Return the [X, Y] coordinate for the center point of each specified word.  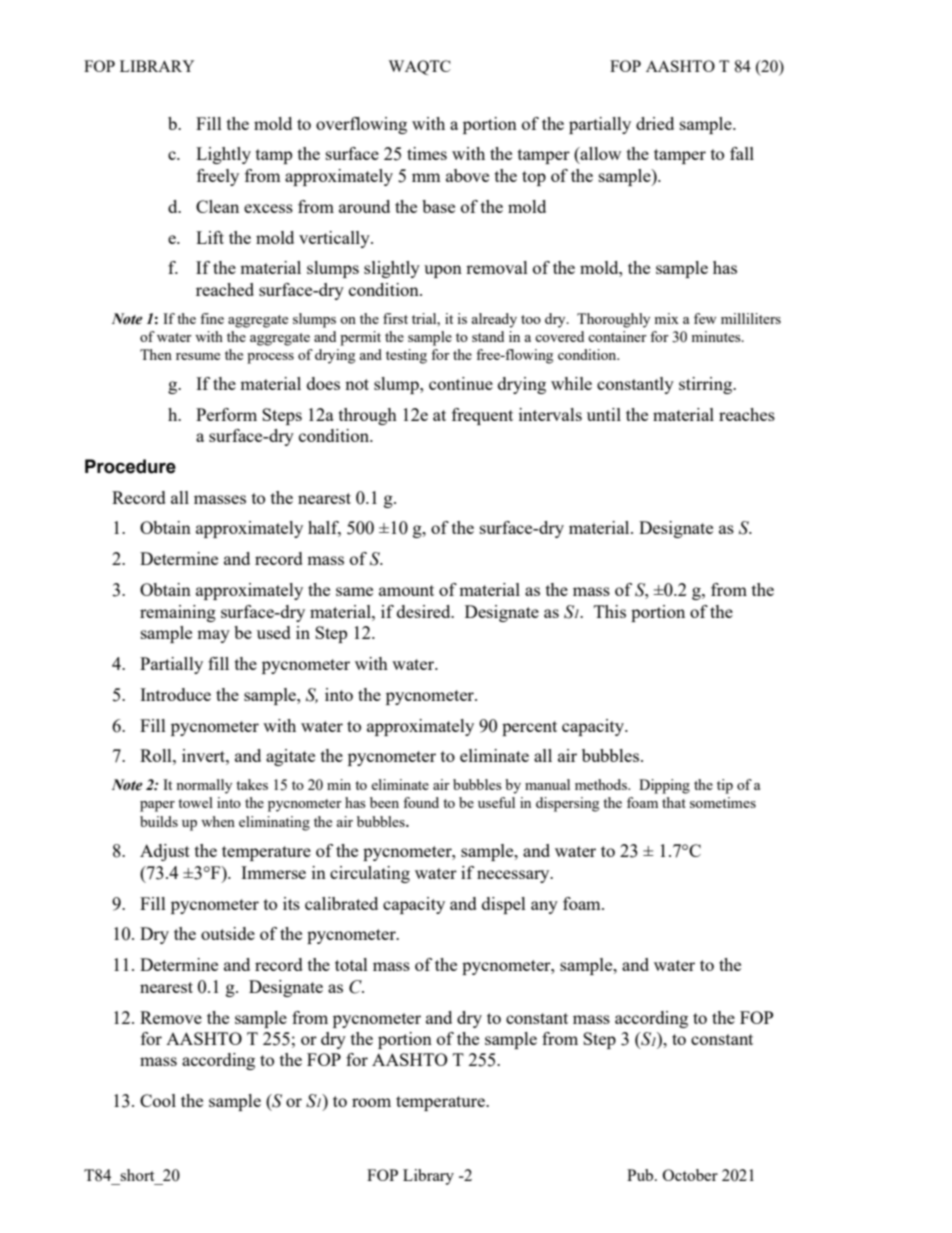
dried [655, 123]
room [371, 1102]
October [690, 1175]
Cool [158, 1100]
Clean [217, 206]
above [467, 175]
